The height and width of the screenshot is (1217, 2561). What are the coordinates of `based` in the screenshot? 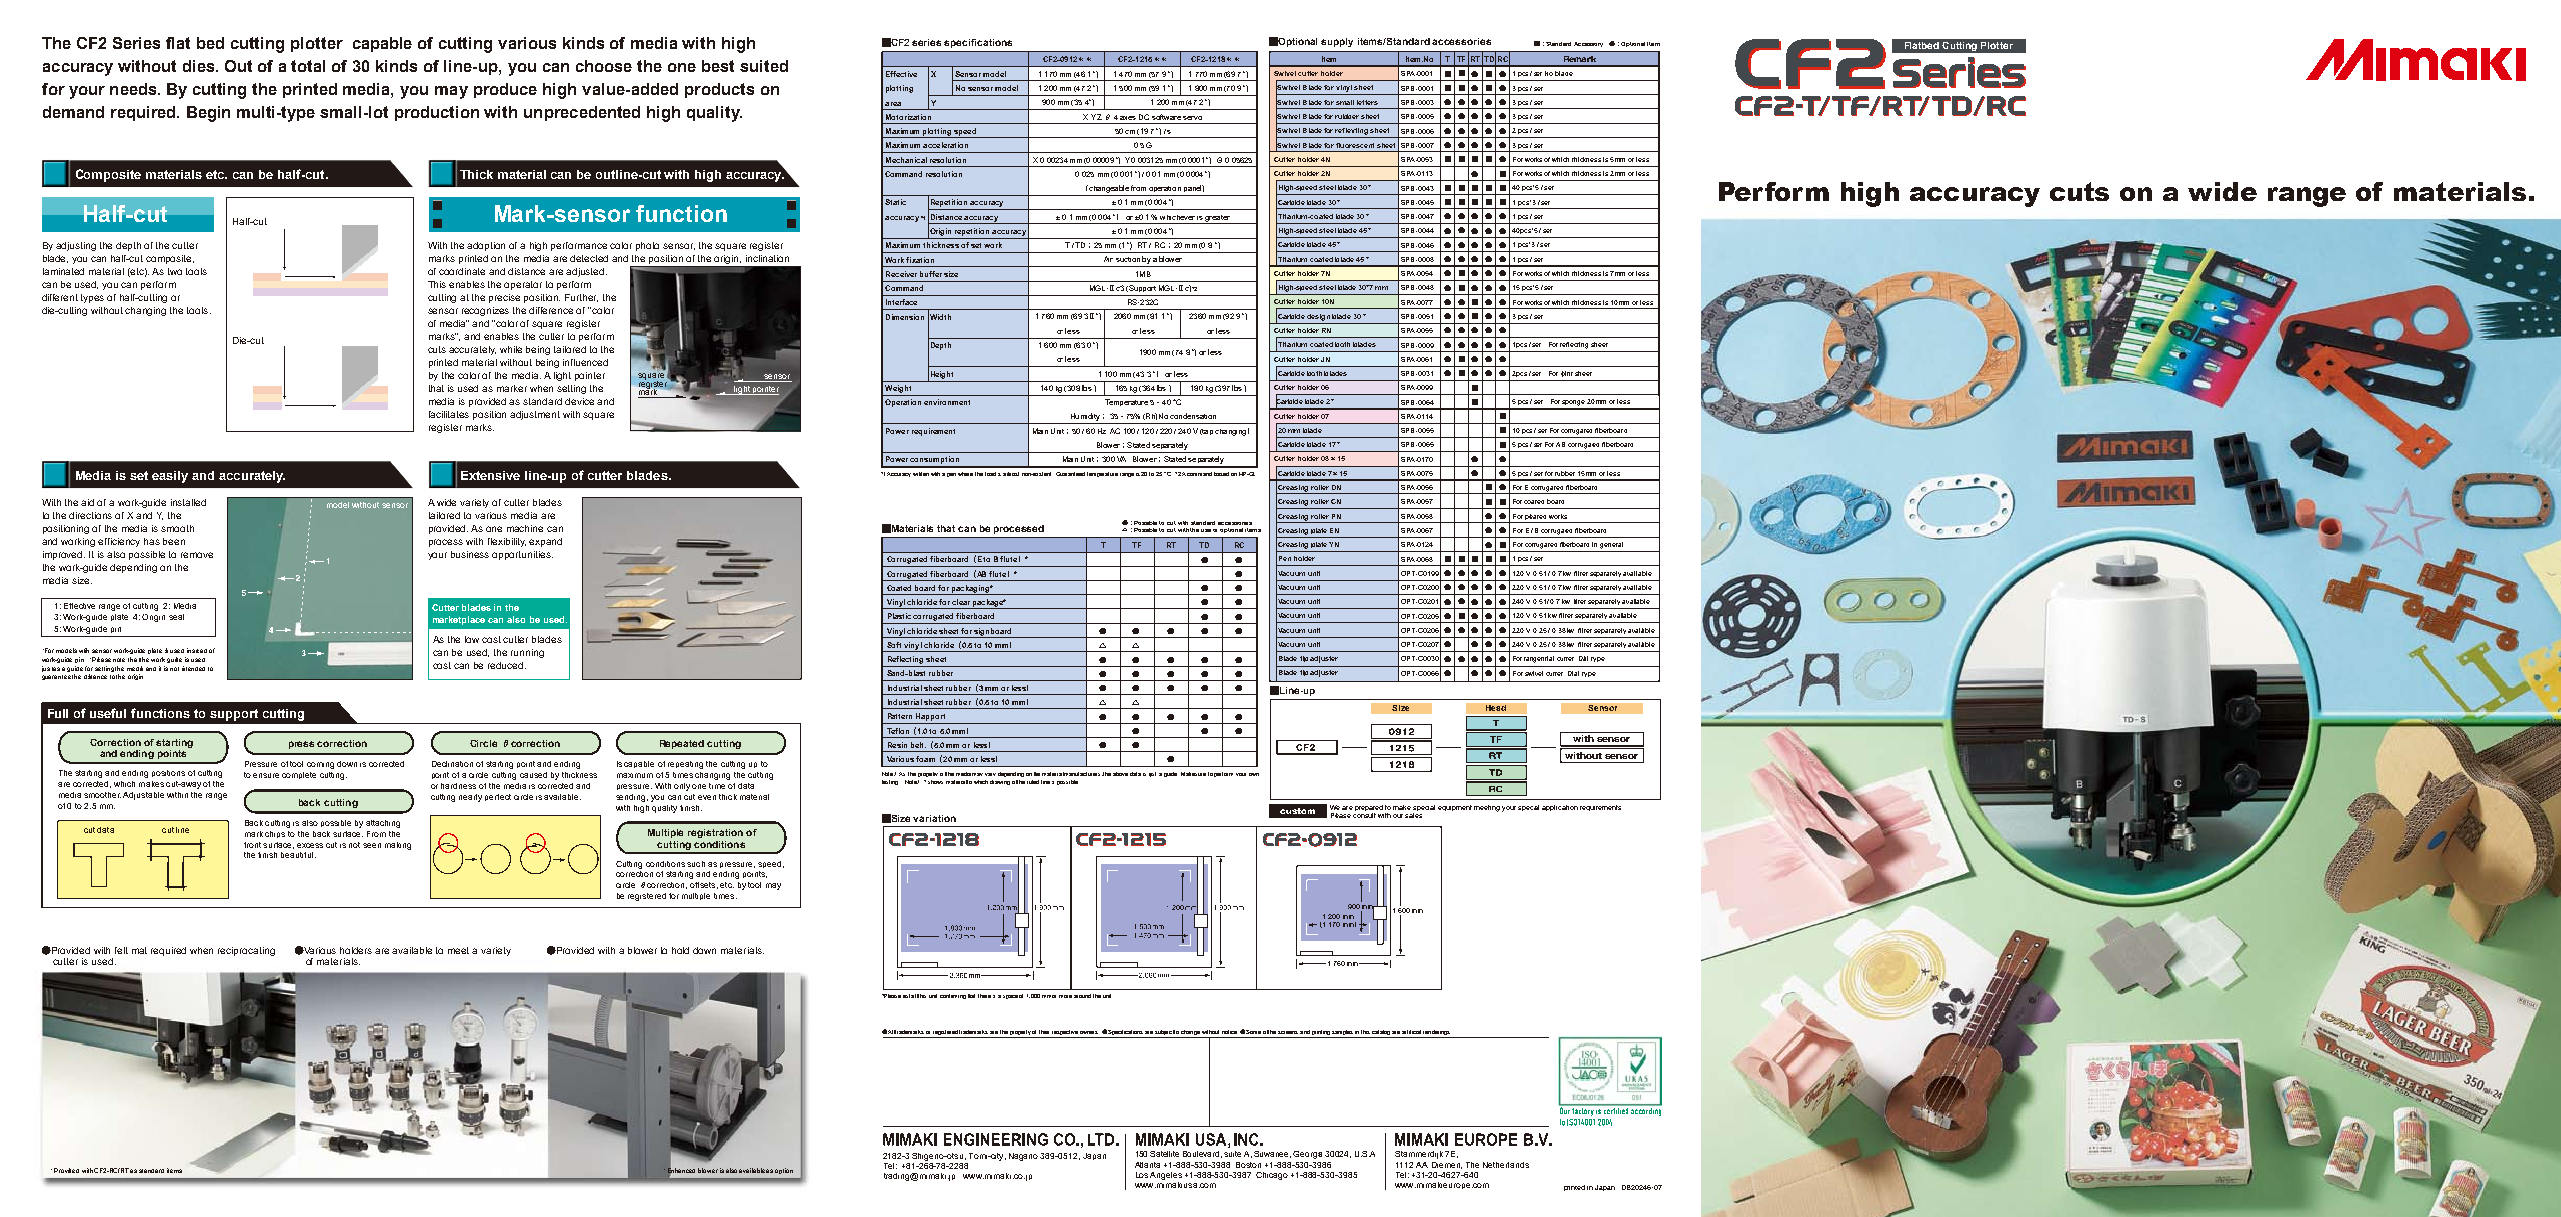 It's located at (1221, 474).
